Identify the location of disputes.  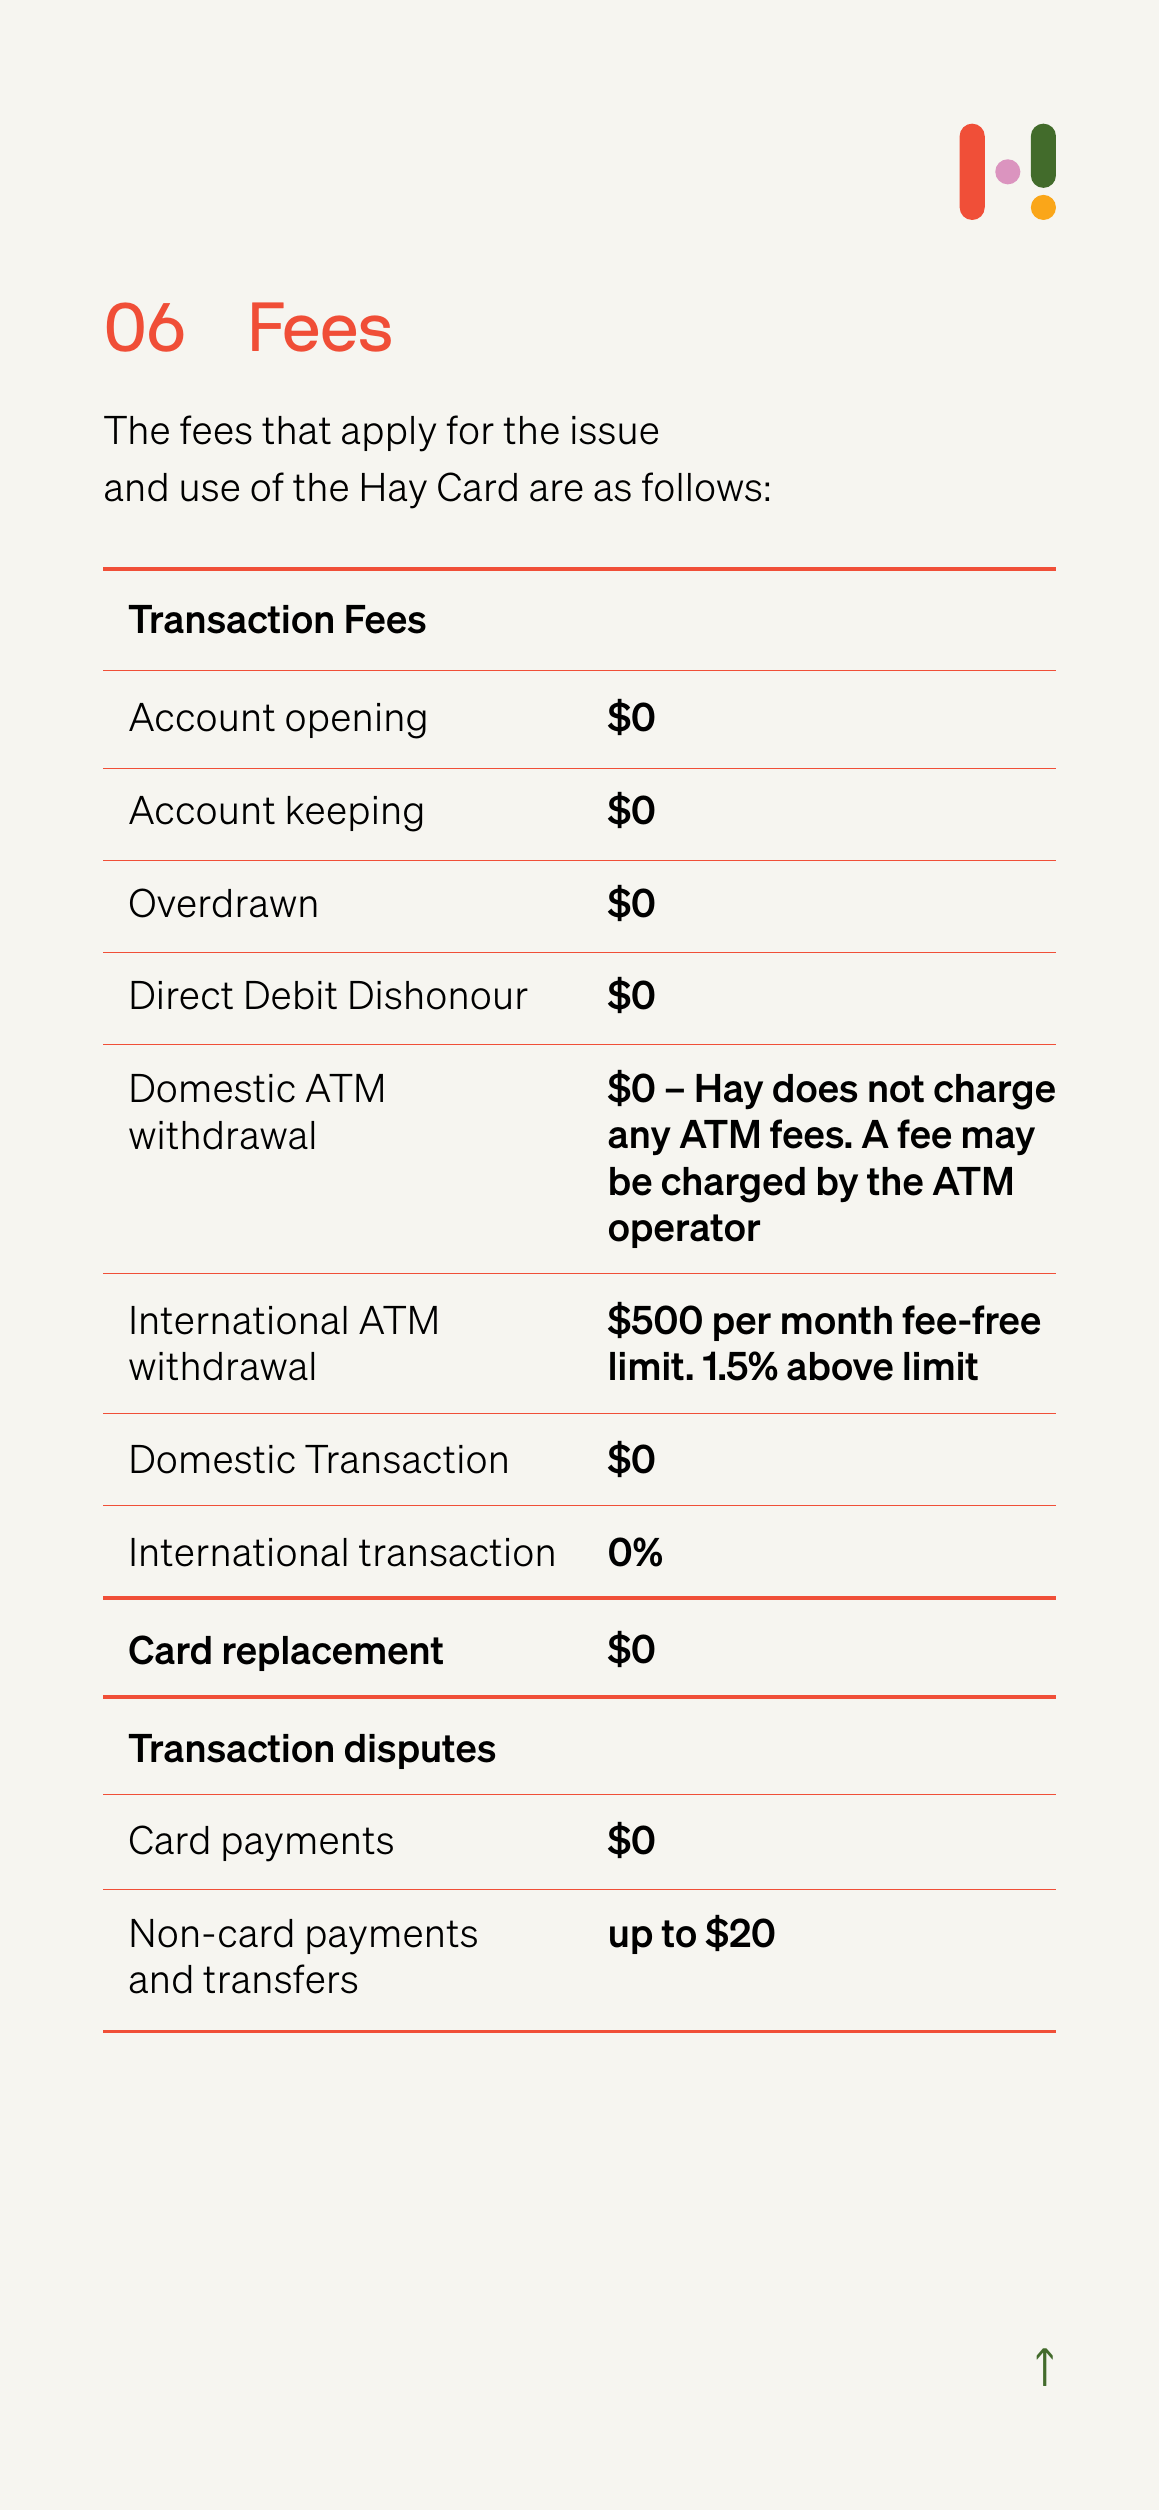
(420, 1751).
